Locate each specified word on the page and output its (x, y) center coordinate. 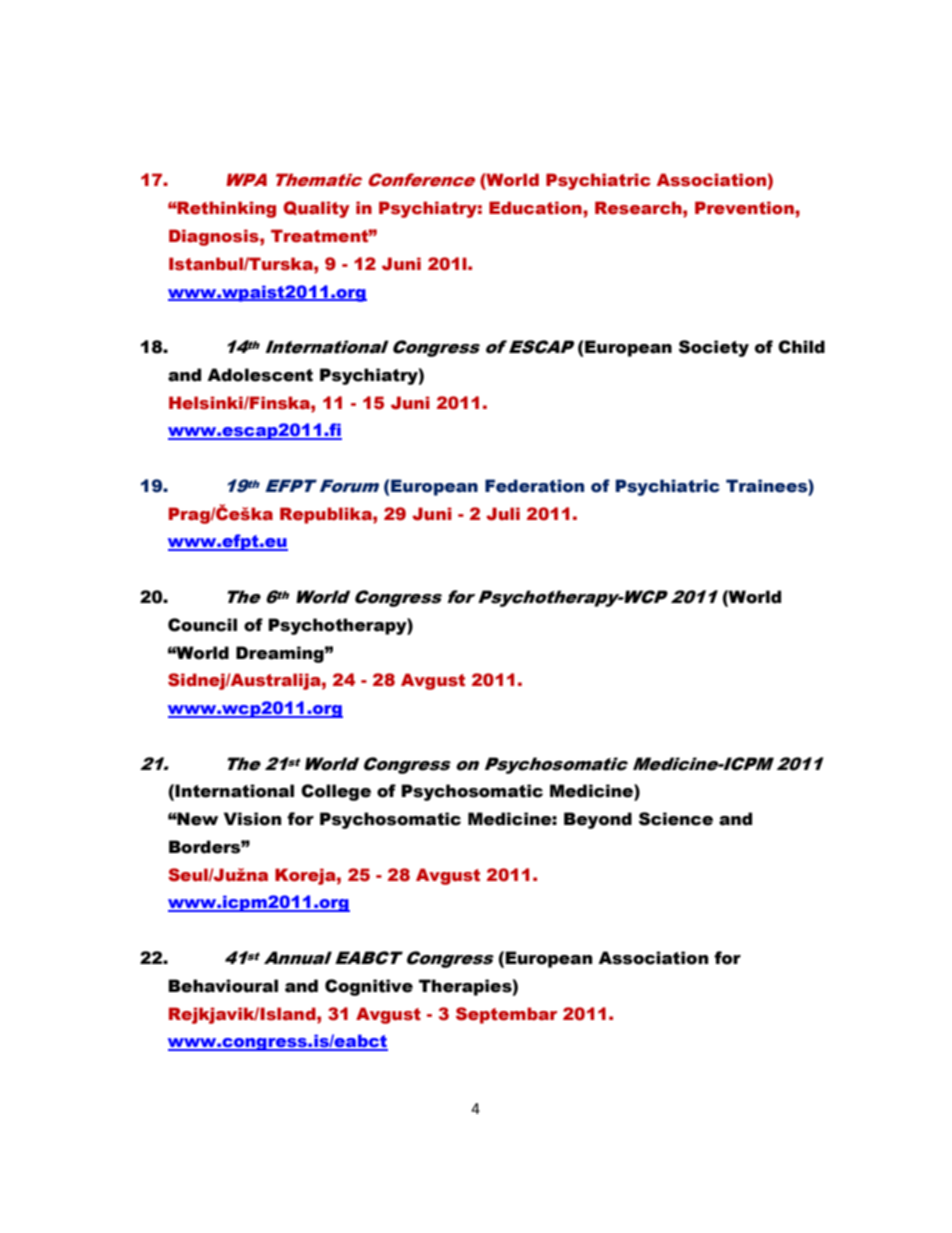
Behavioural (223, 986)
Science (676, 819)
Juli (503, 514)
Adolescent (260, 375)
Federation (534, 486)
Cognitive (369, 987)
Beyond (598, 820)
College (336, 792)
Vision (252, 819)
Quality (316, 209)
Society (714, 348)
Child (801, 347)
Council (202, 625)
